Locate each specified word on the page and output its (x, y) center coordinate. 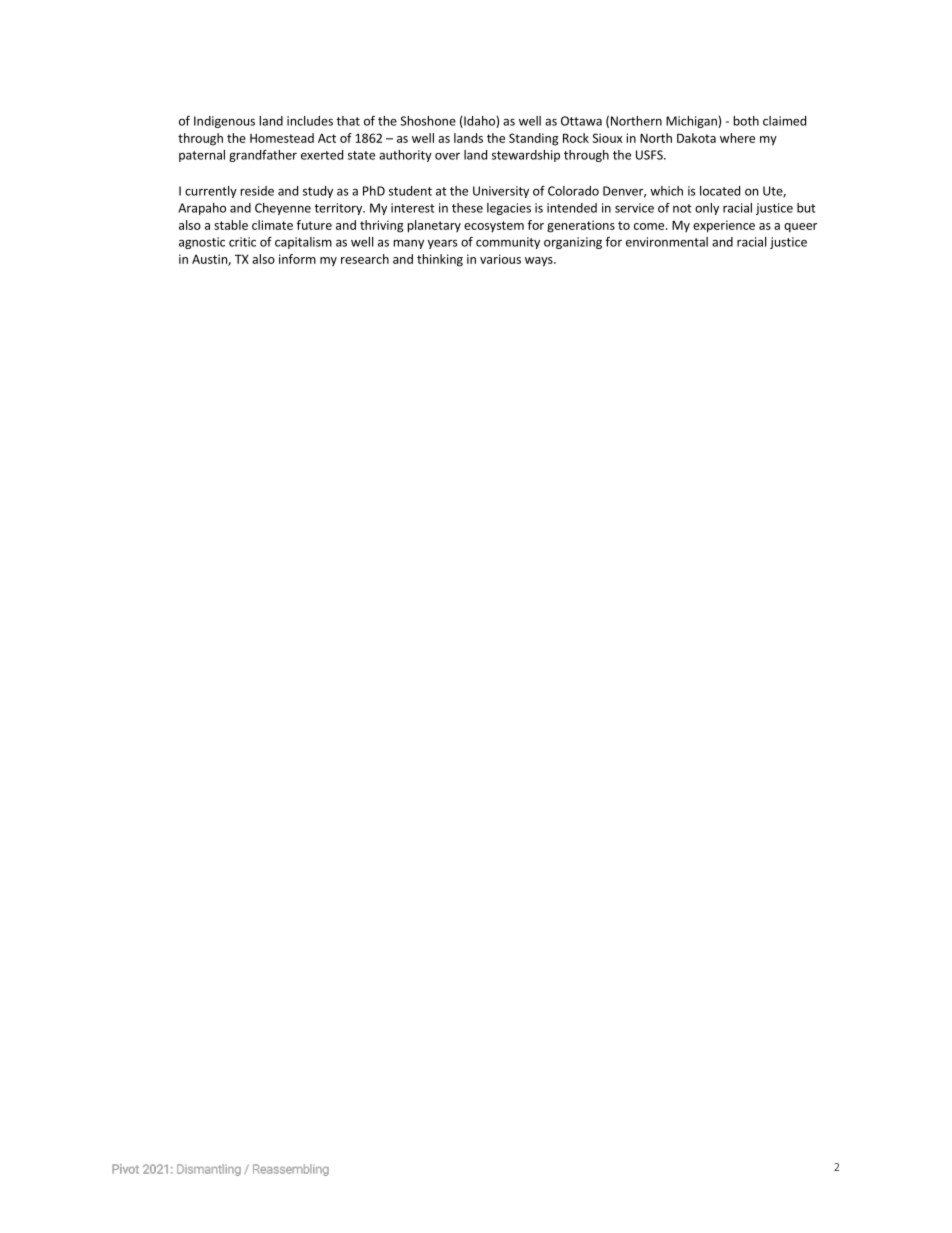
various (500, 259)
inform (297, 259)
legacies (509, 209)
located (720, 191)
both (746, 121)
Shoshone (428, 121)
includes (310, 121)
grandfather (263, 156)
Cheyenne (283, 209)
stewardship (526, 156)
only (707, 209)
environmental (667, 242)
